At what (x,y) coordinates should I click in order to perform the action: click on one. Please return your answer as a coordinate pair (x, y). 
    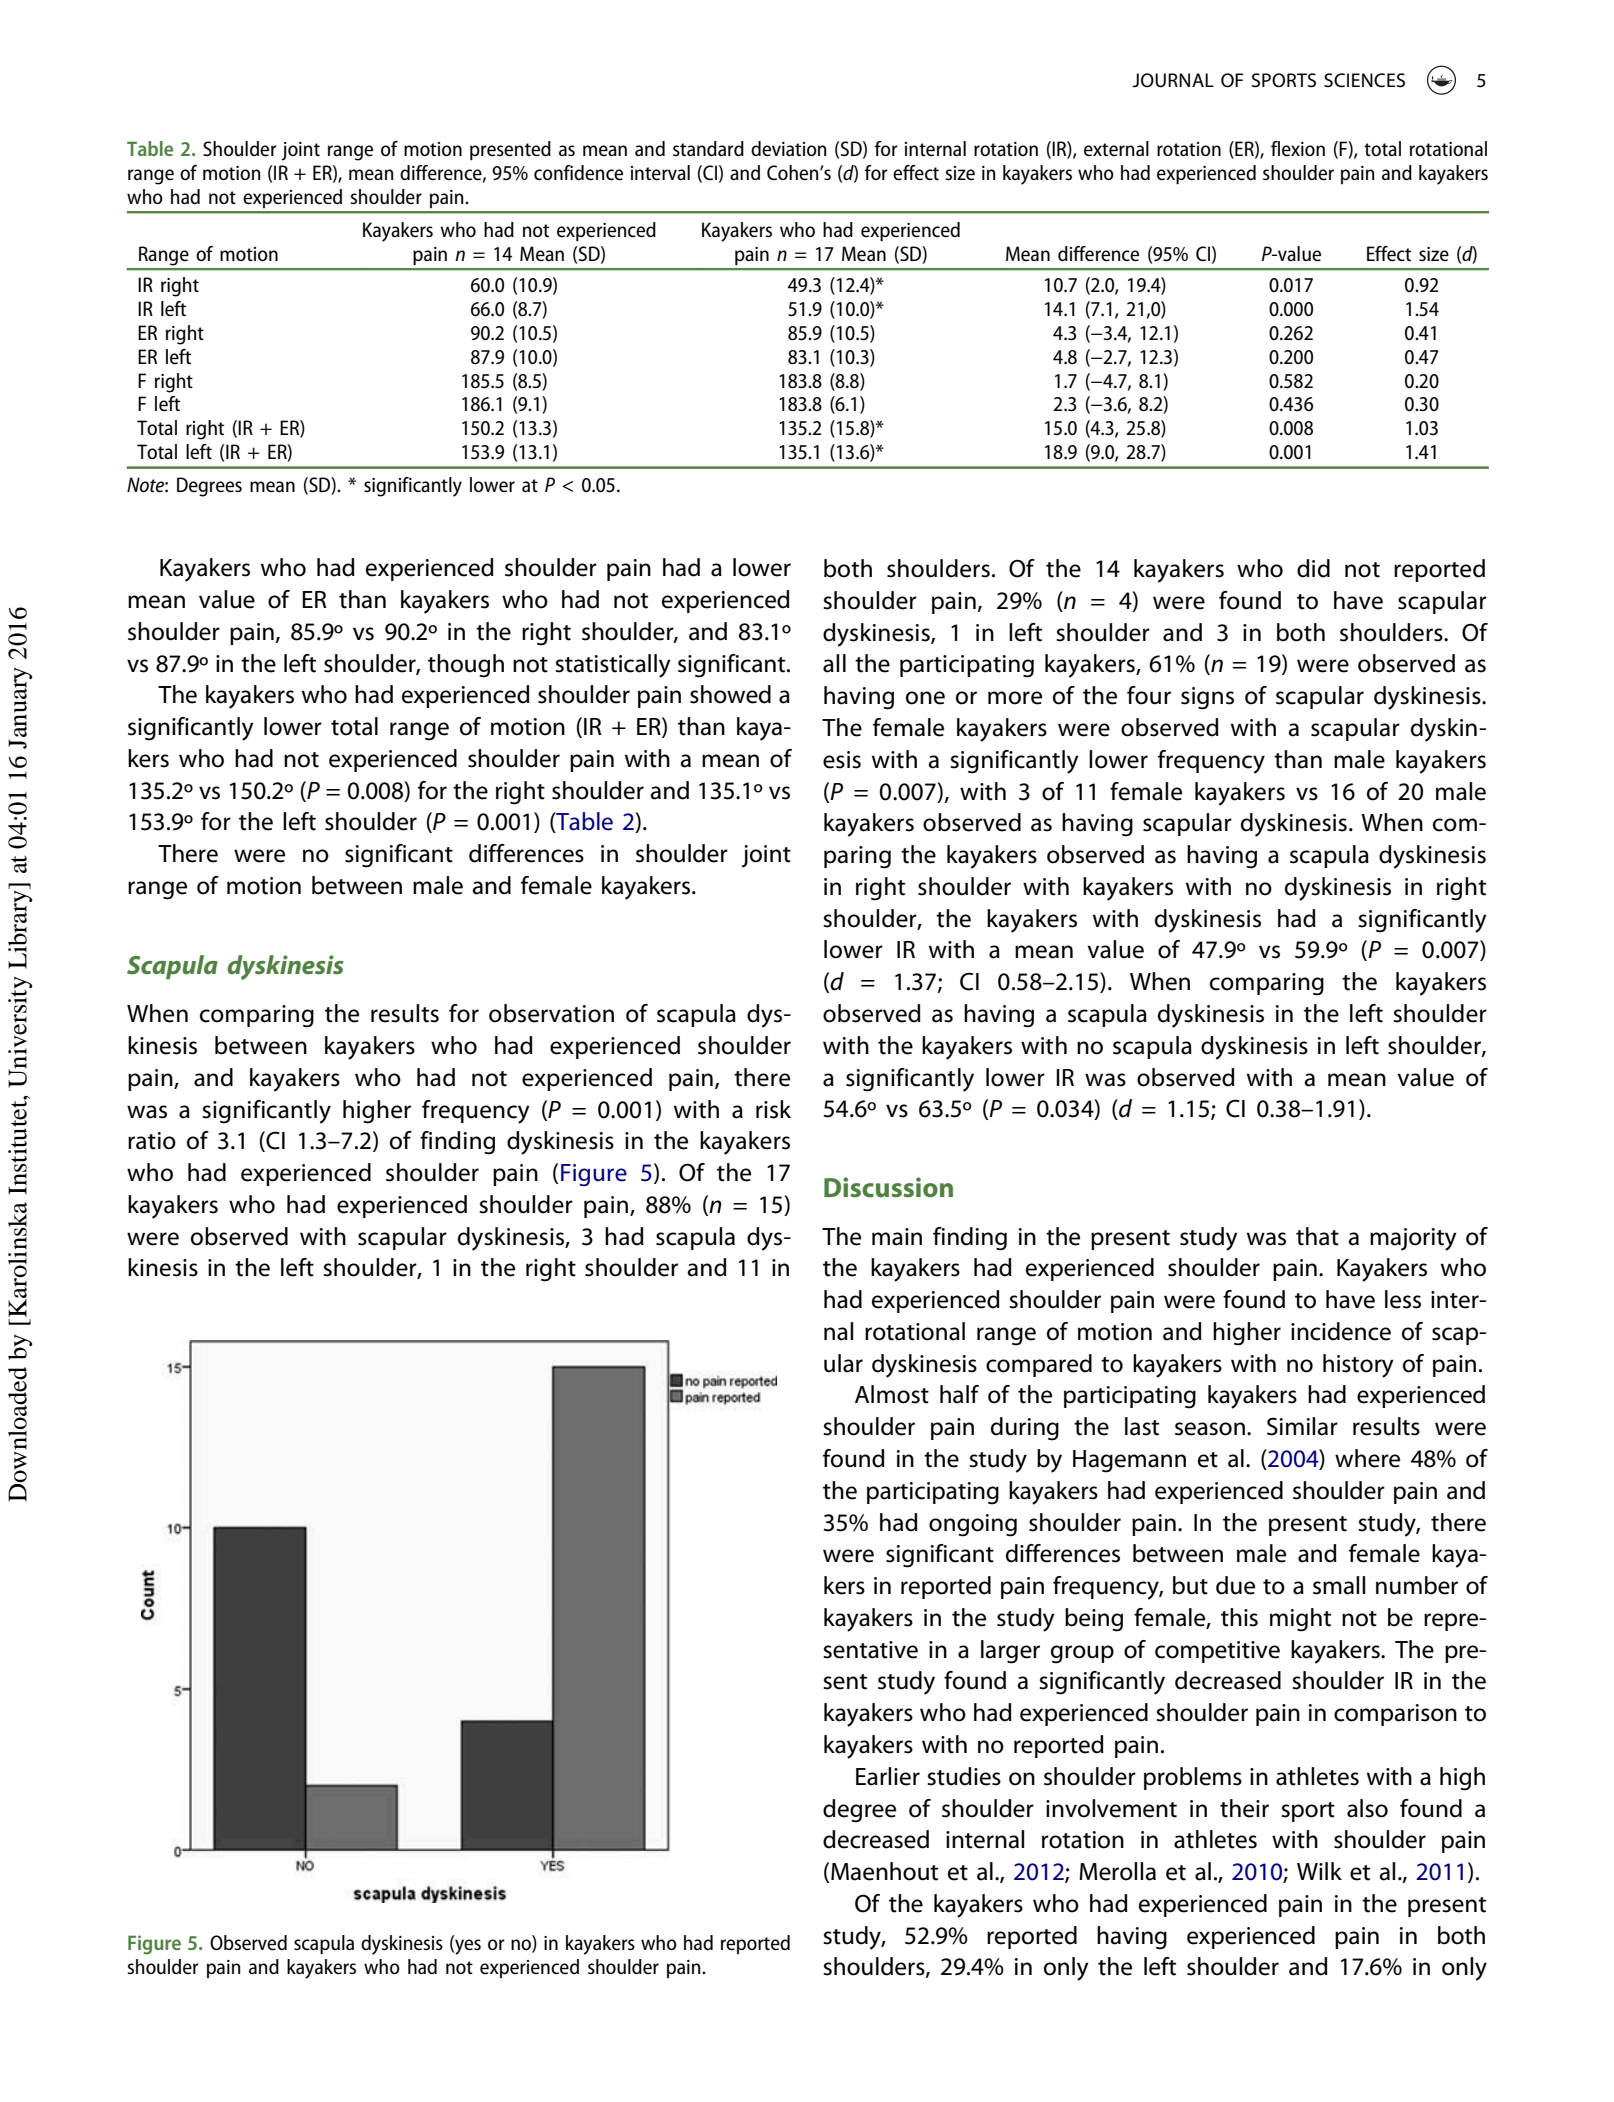
    Looking at the image, I should click on (925, 698).
